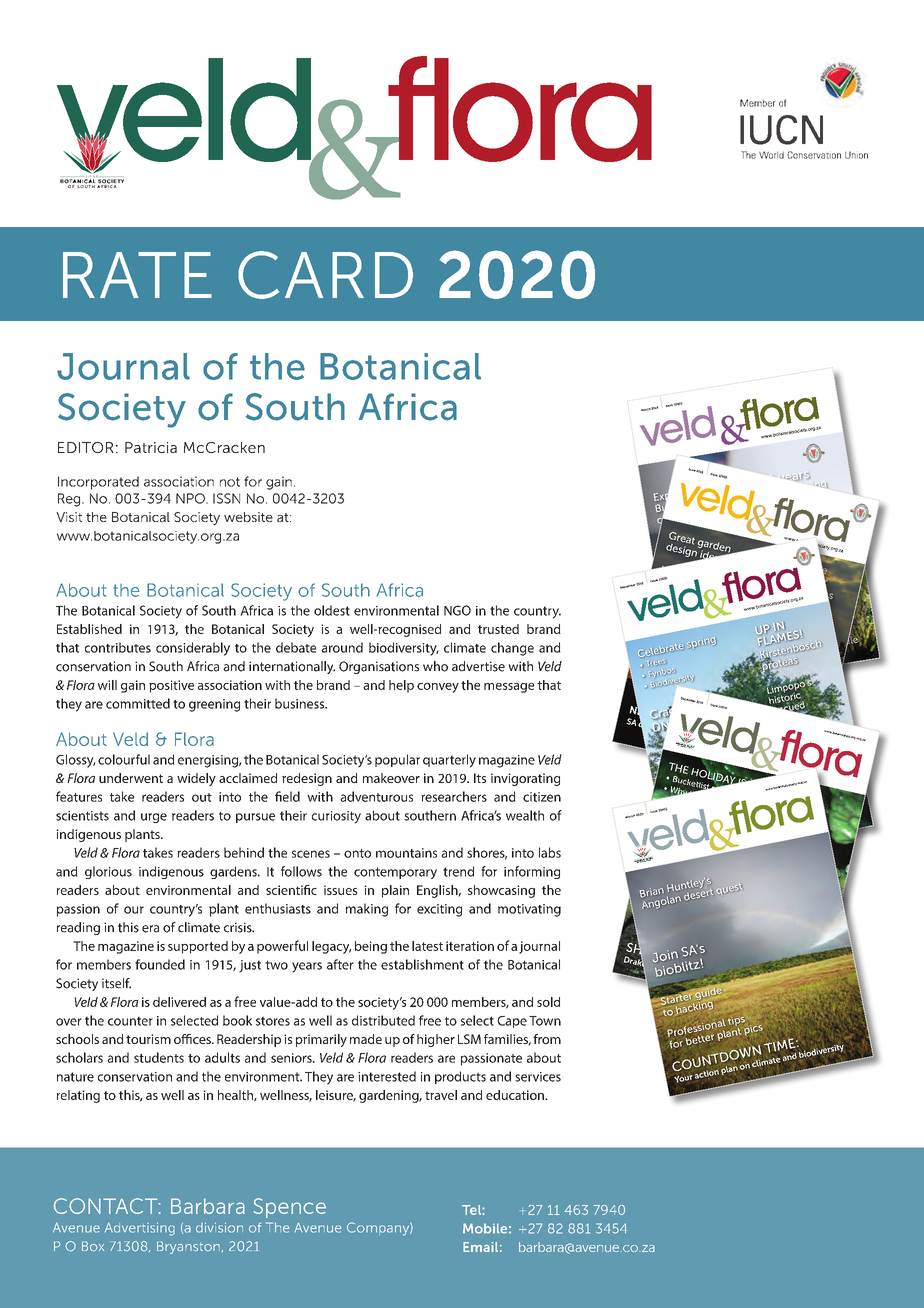  I want to click on scientific, so click(291, 890).
